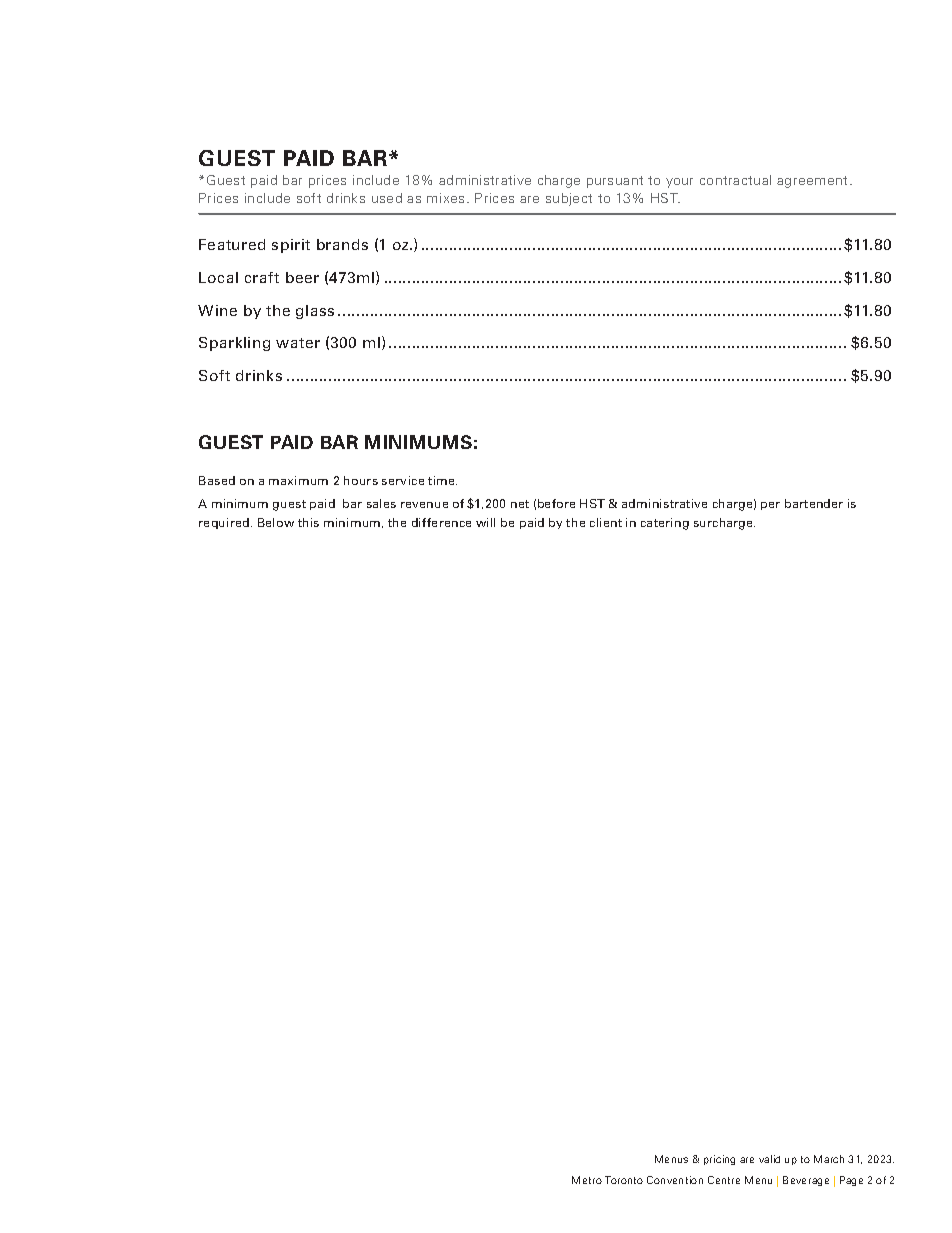  Describe the element at coordinates (587, 1180) in the screenshot. I see `Metro` at that location.
